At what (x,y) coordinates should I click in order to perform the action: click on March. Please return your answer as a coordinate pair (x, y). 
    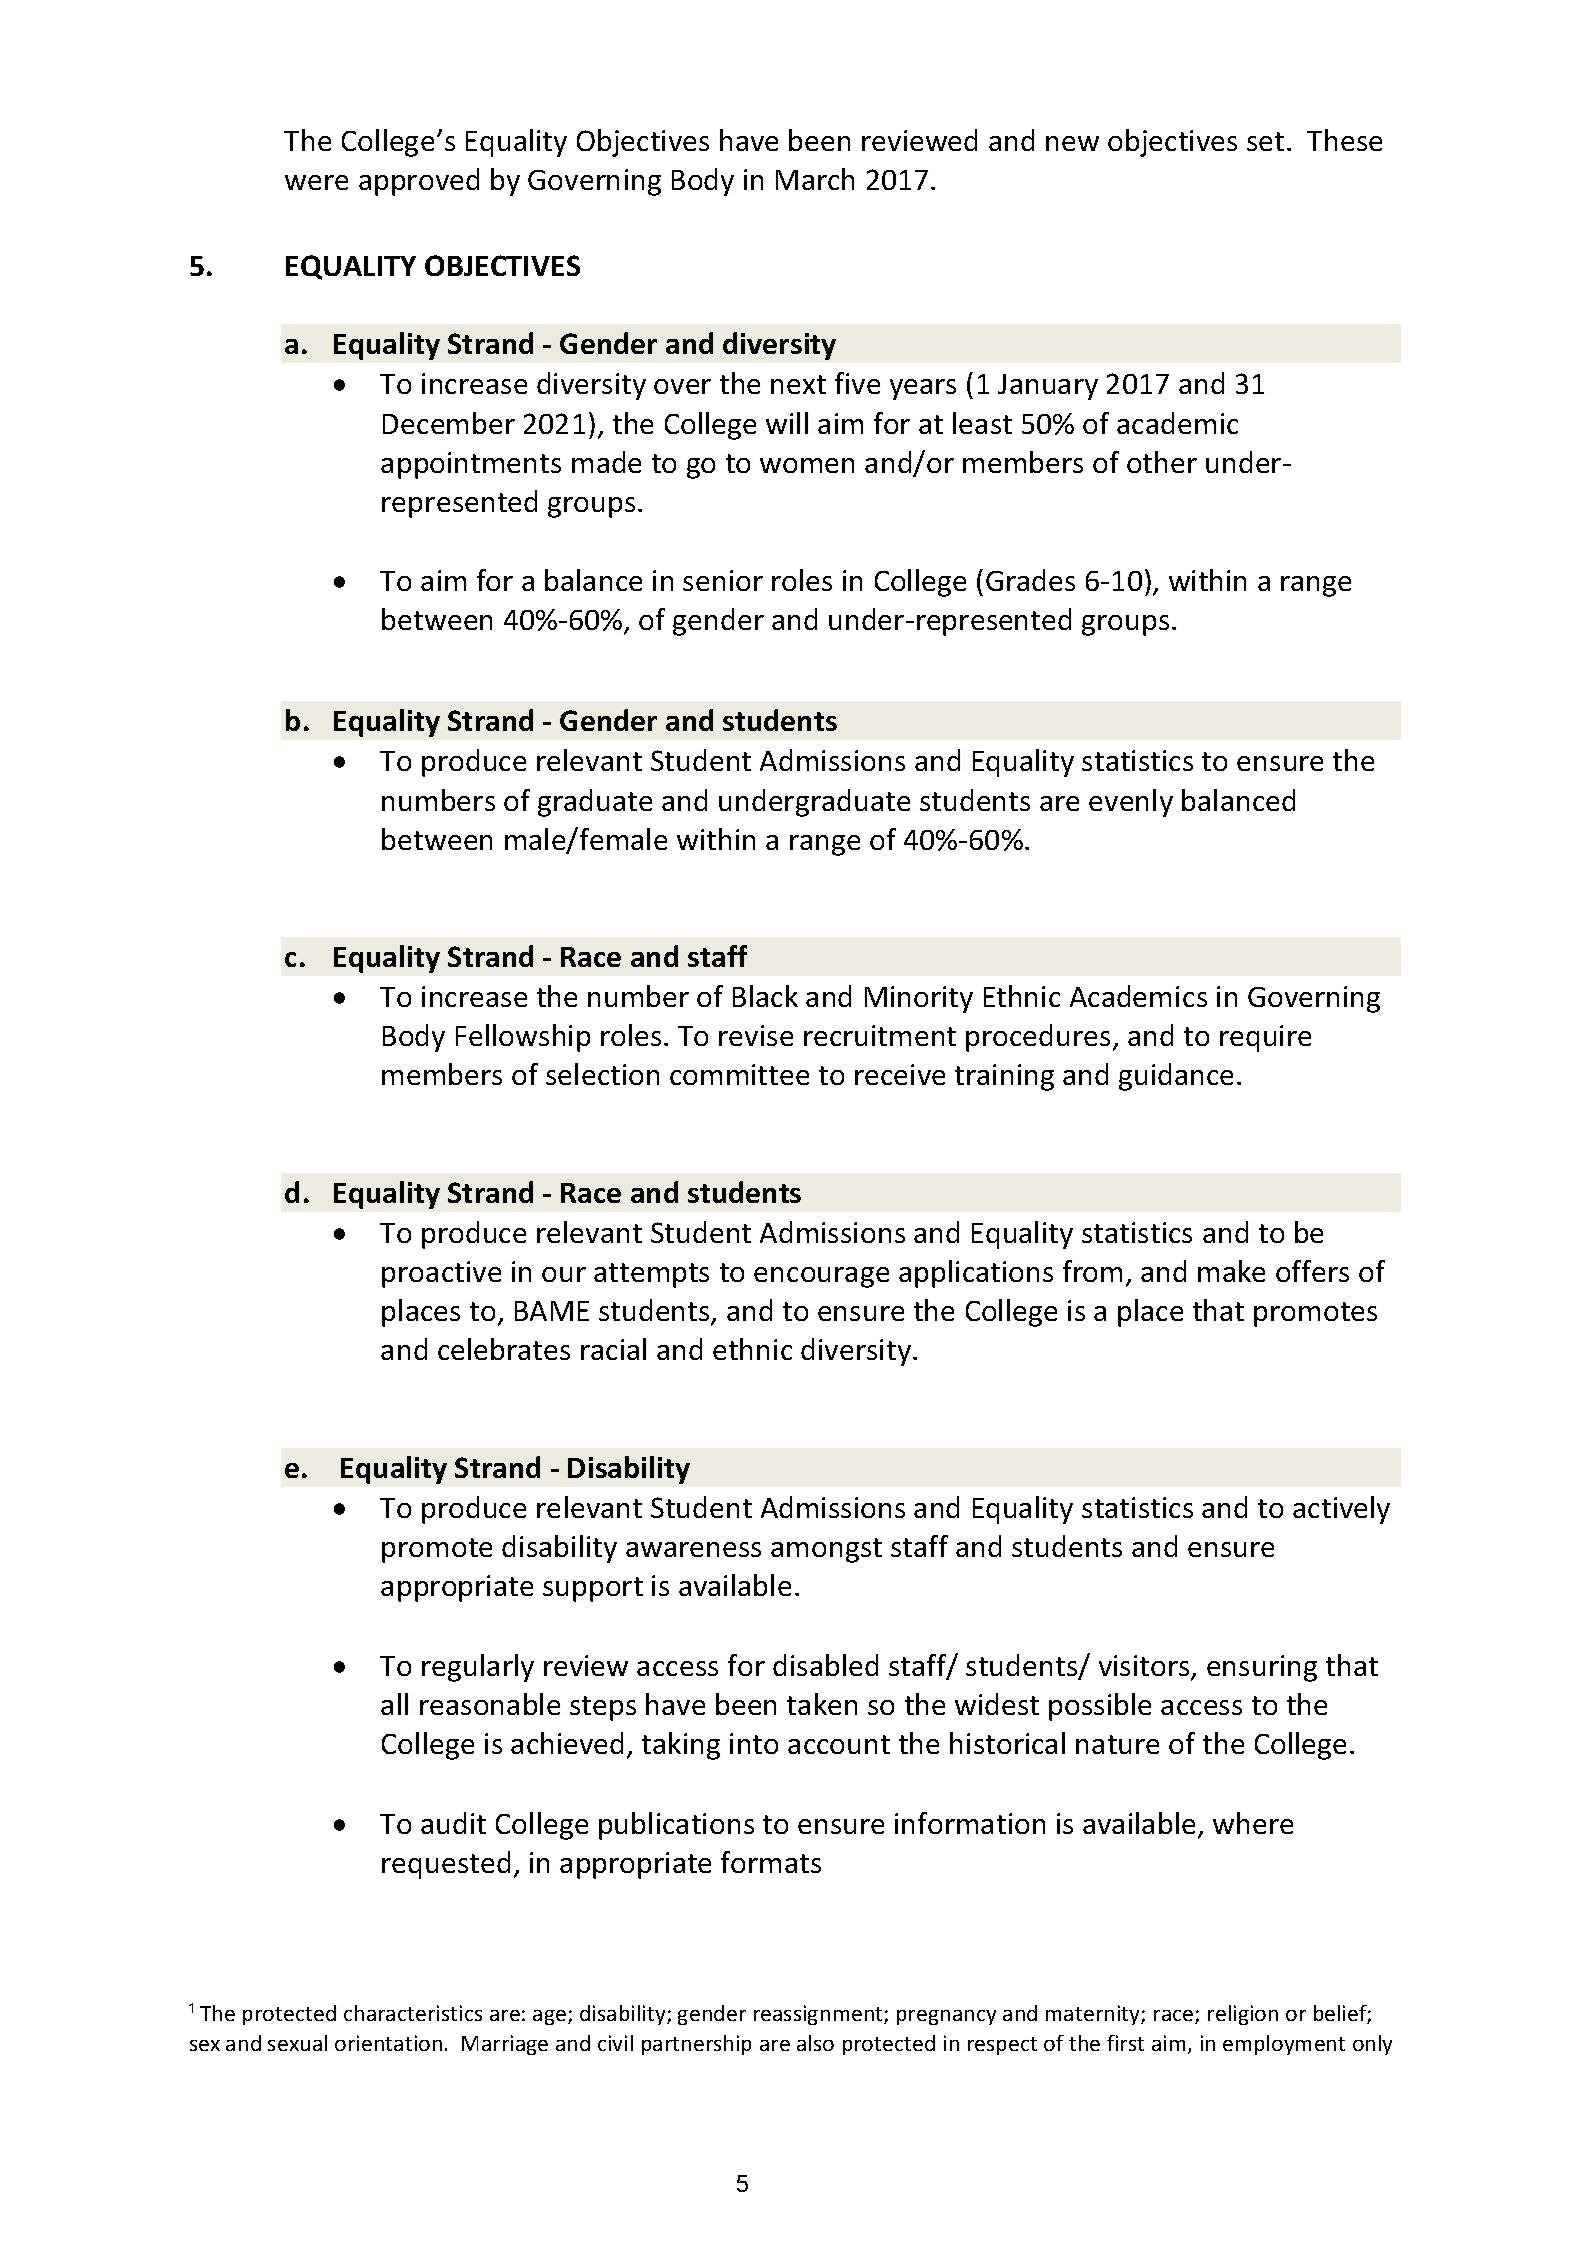
    Looking at the image, I should click on (815, 179).
